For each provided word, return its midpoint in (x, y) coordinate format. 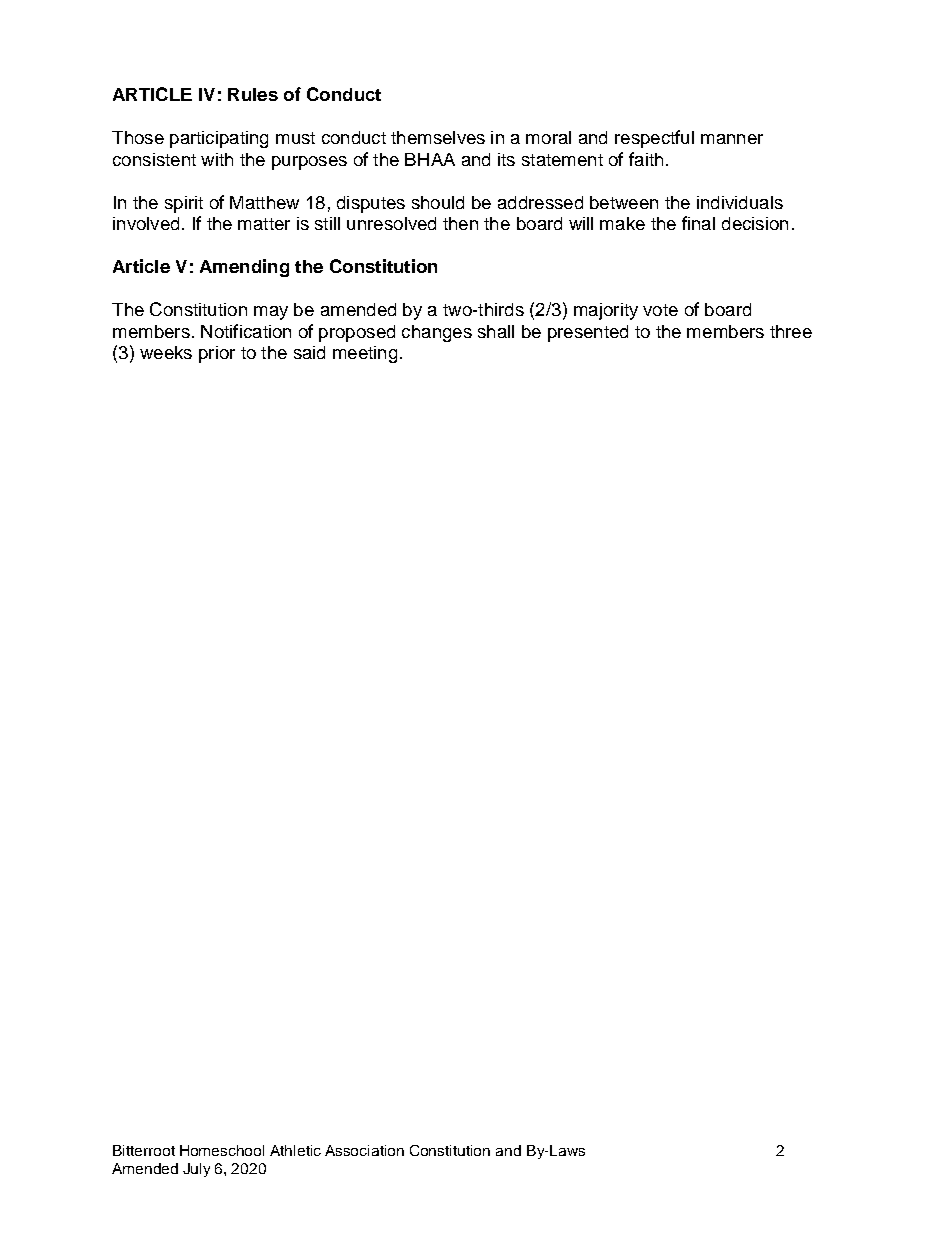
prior (217, 354)
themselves (438, 137)
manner (732, 139)
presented (588, 333)
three (791, 331)
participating (219, 139)
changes (437, 333)
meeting (365, 354)
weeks (166, 352)
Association (364, 1150)
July (196, 1170)
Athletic (295, 1150)
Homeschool (222, 1150)
